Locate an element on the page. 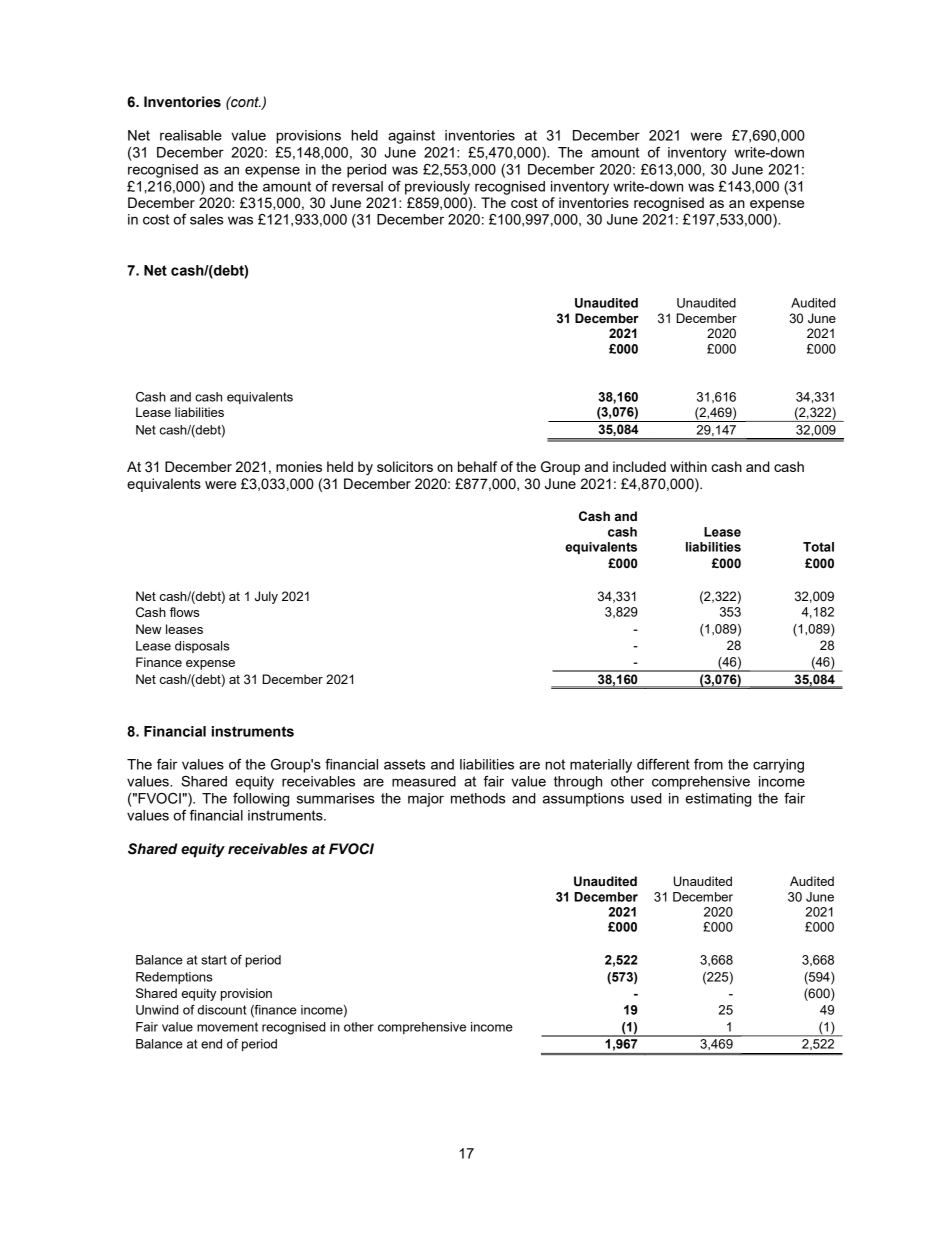  not is located at coordinates (555, 764).
